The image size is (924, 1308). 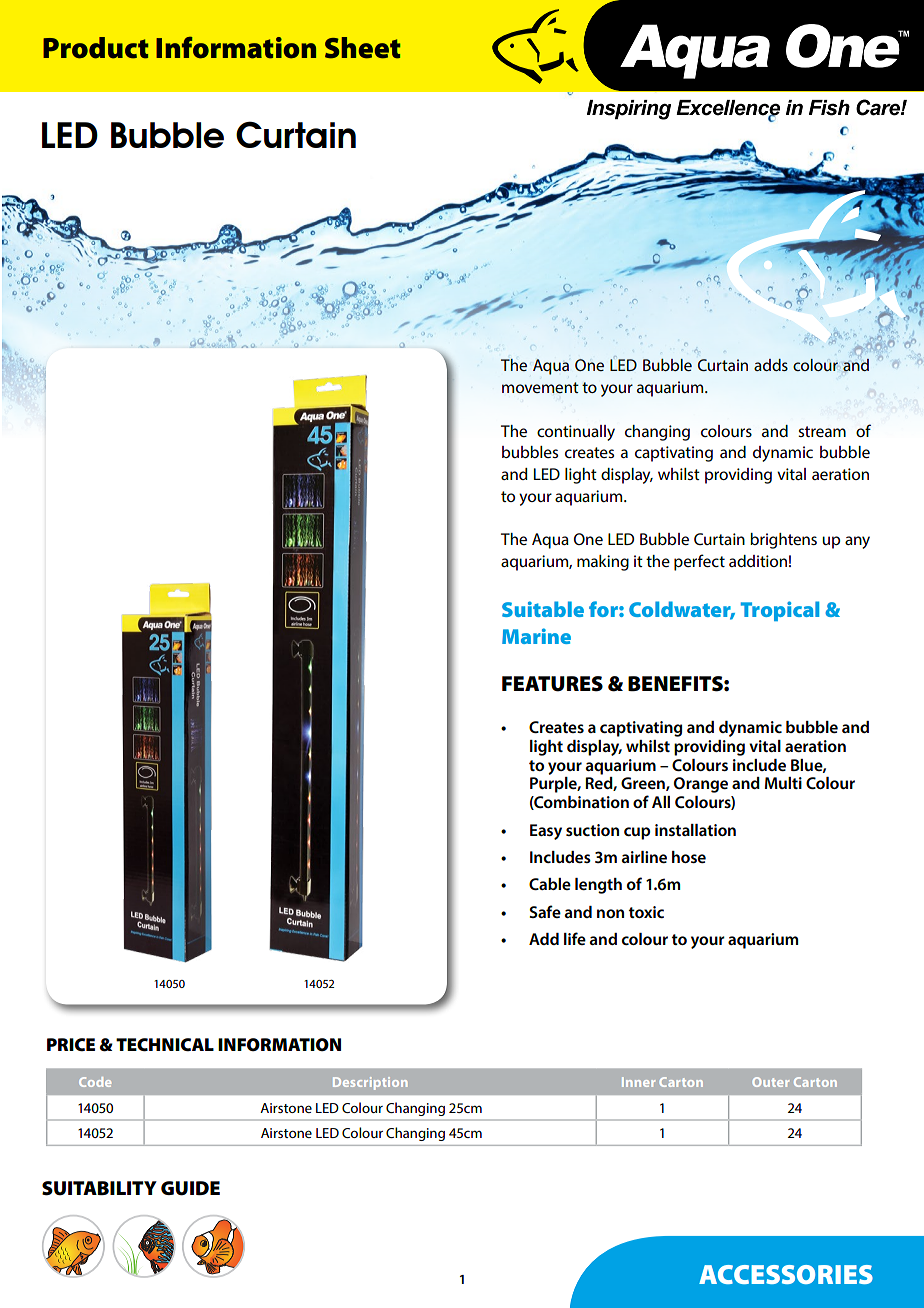 What do you see at coordinates (552, 684) in the document?
I see `FEATURES` at bounding box center [552, 684].
